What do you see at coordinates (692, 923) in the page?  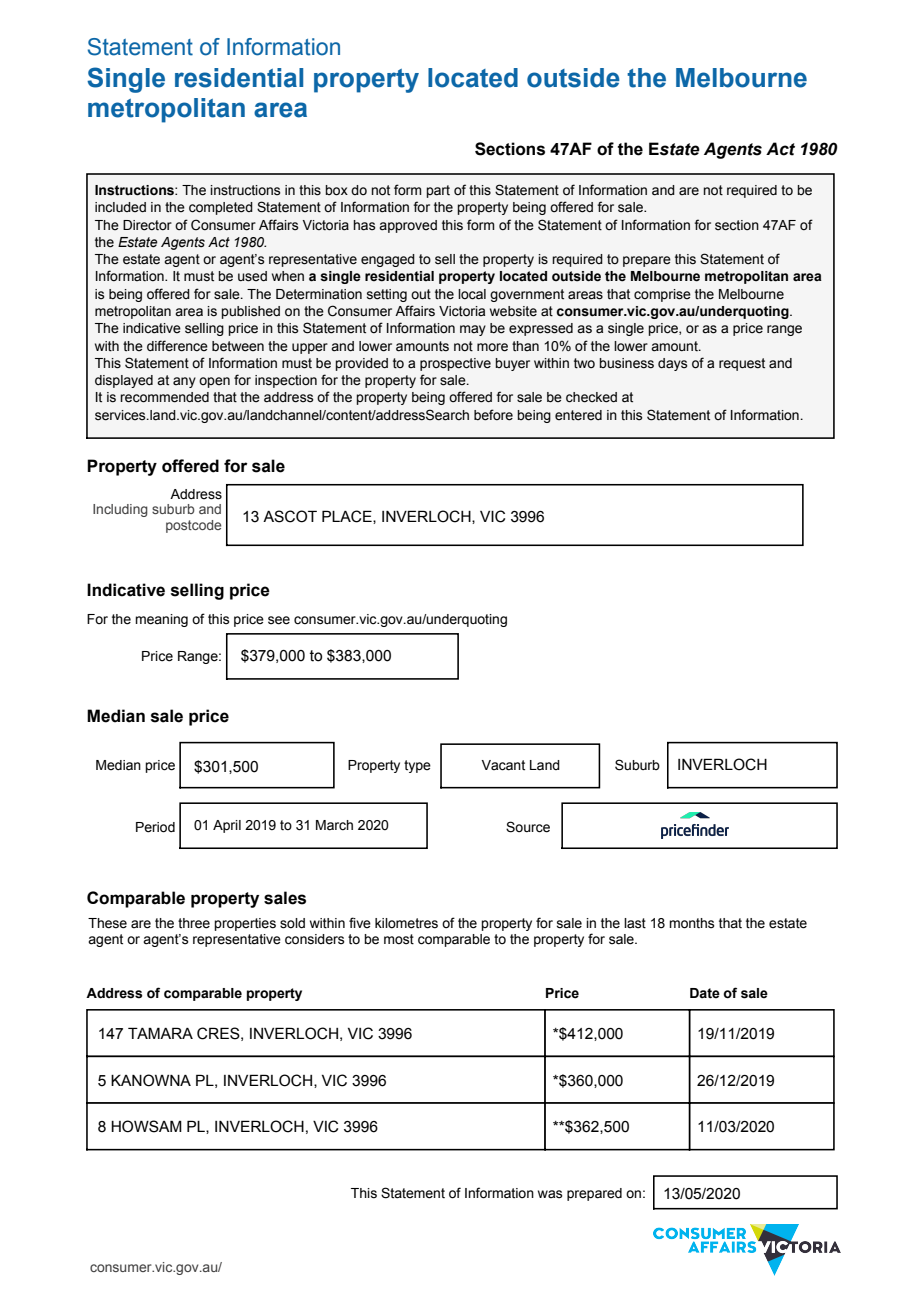 I see `months` at bounding box center [692, 923].
